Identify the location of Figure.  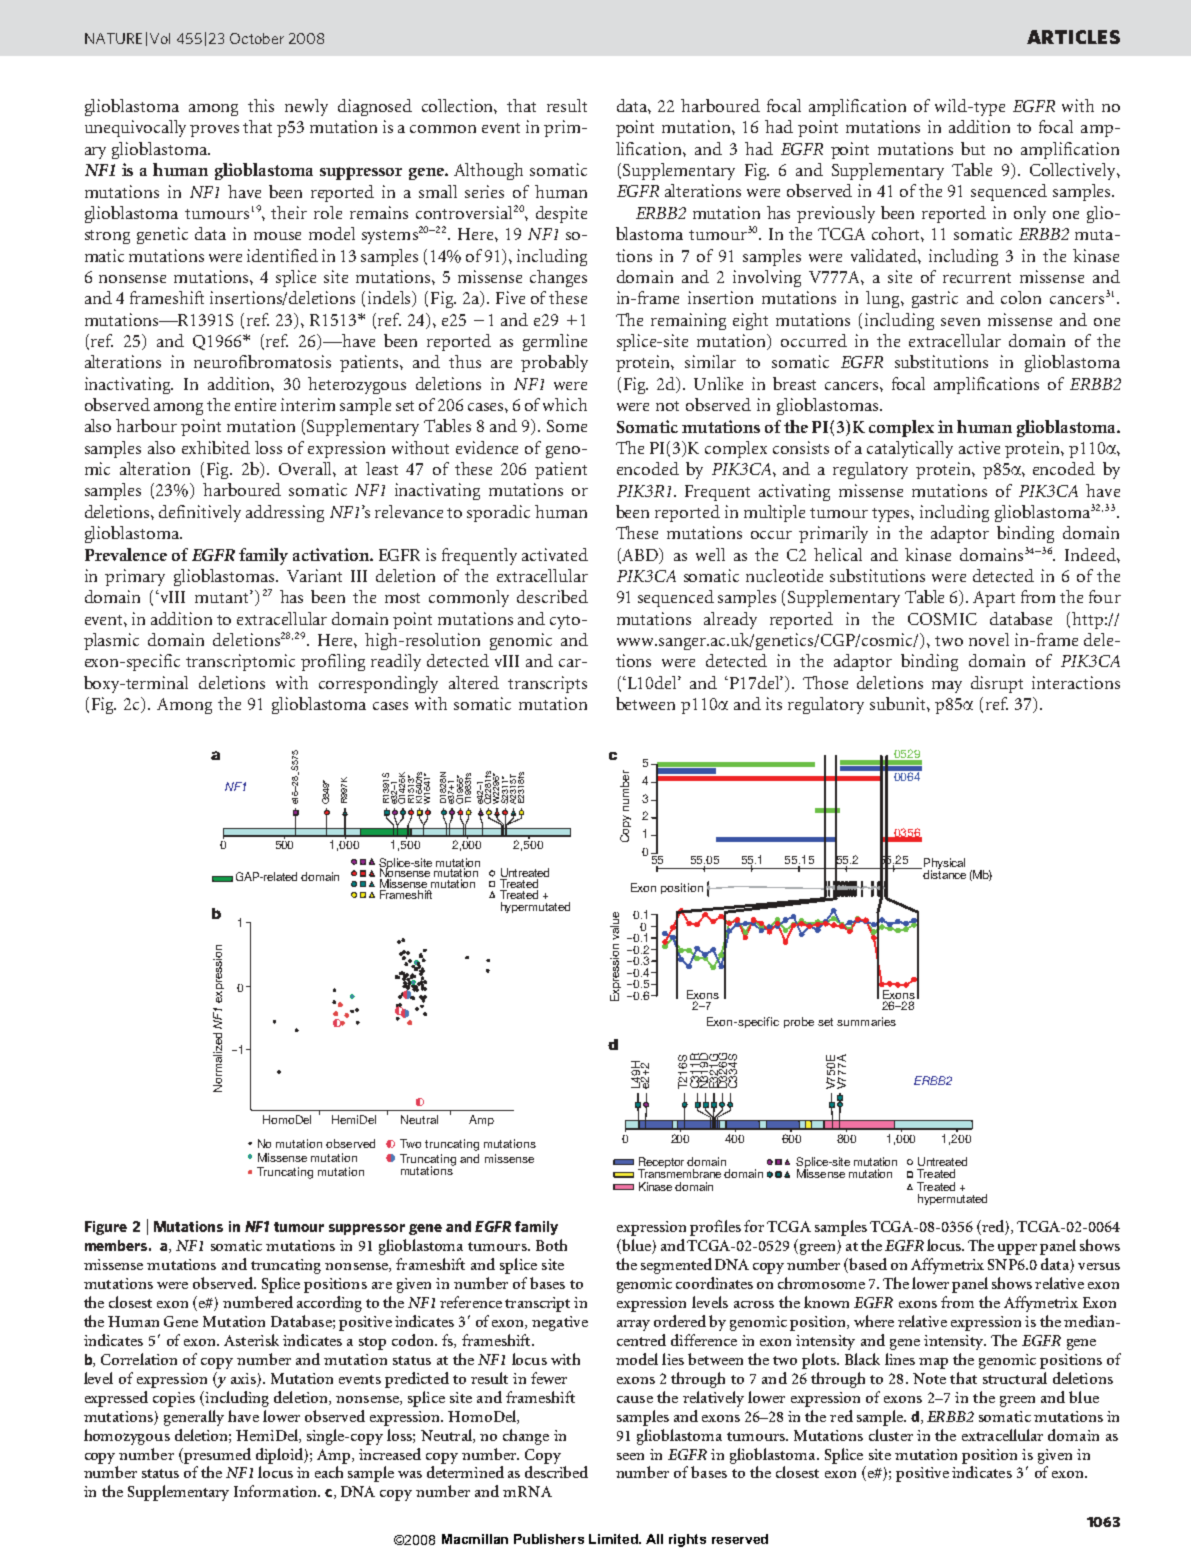
(106, 1228).
